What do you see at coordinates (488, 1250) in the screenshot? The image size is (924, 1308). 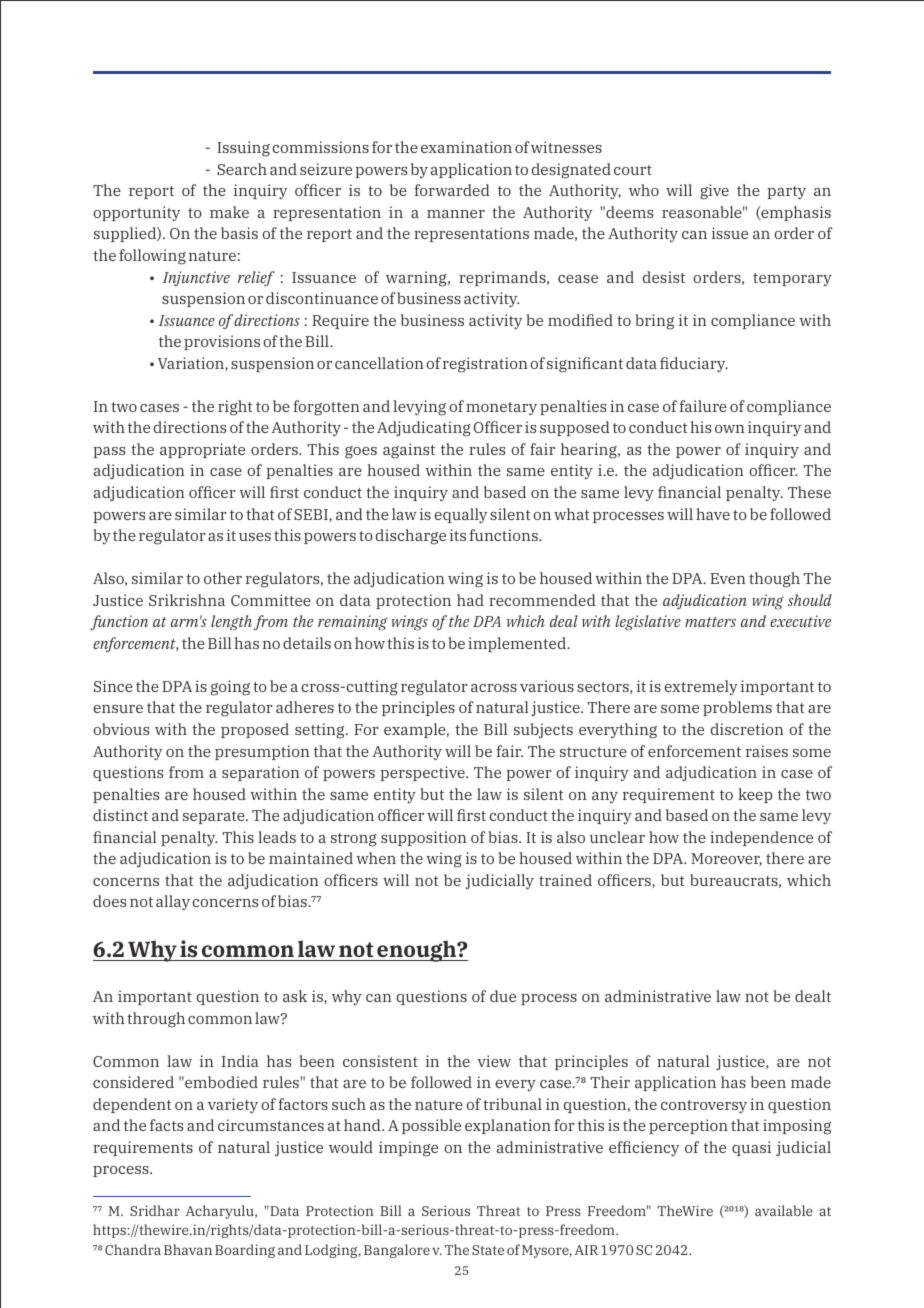 I see `State` at bounding box center [488, 1250].
